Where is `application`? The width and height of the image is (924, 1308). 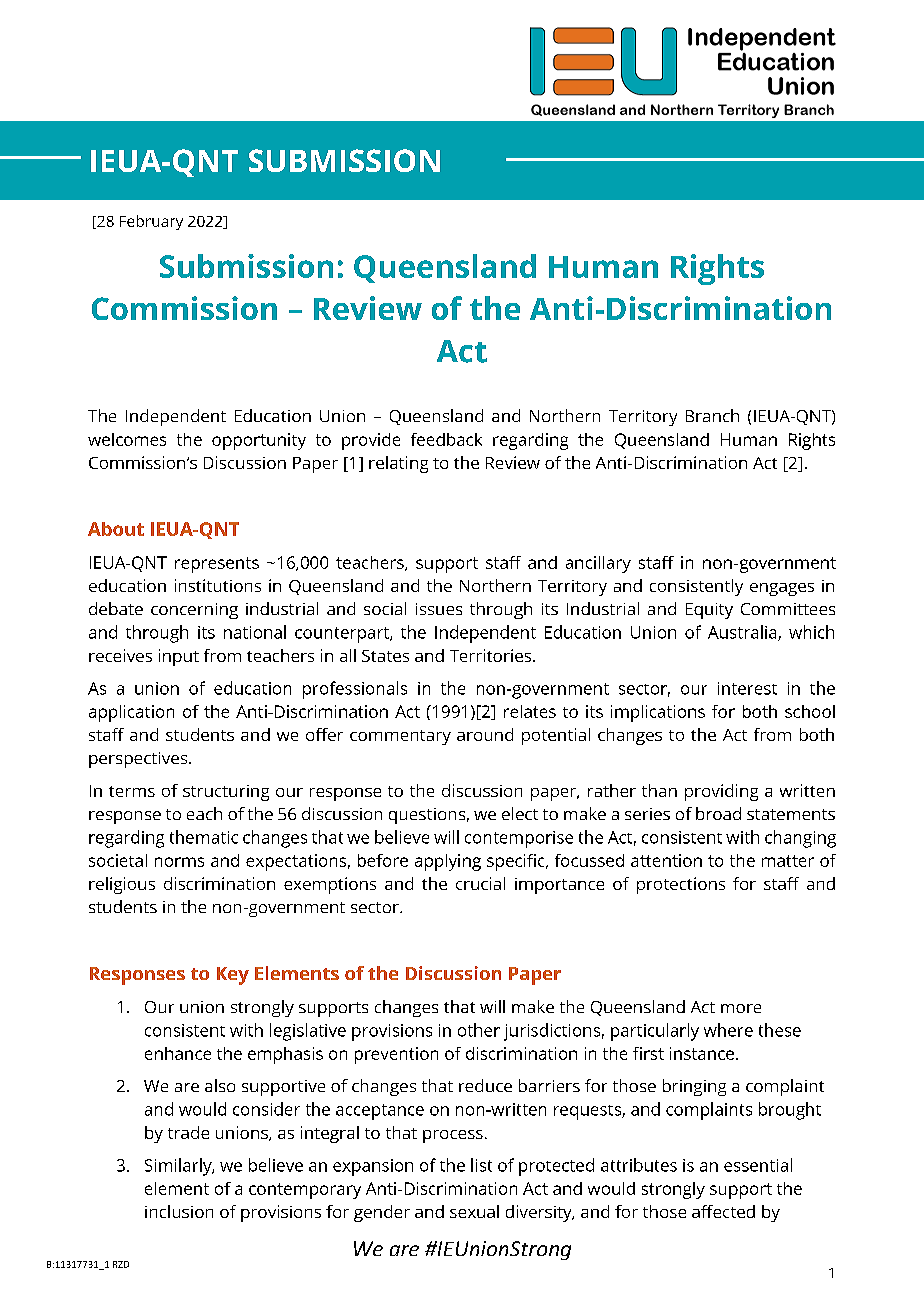 application is located at coordinates (131, 713).
